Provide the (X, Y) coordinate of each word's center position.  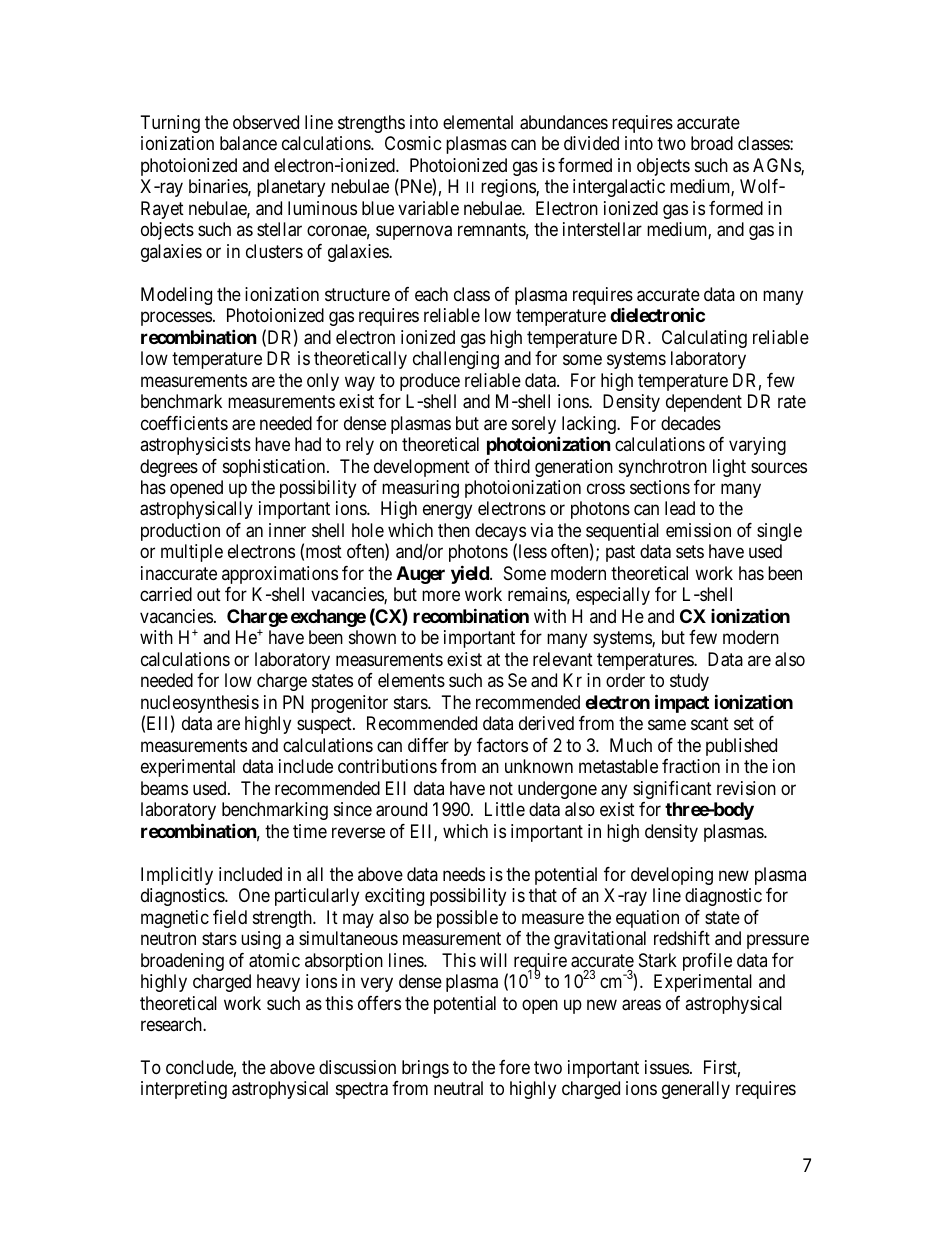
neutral (458, 1088)
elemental (478, 122)
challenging (456, 360)
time (310, 831)
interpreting (184, 1090)
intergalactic (619, 188)
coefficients (184, 423)
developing (672, 876)
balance (248, 143)
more (441, 596)
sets (690, 552)
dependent (704, 403)
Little (505, 809)
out (209, 595)
